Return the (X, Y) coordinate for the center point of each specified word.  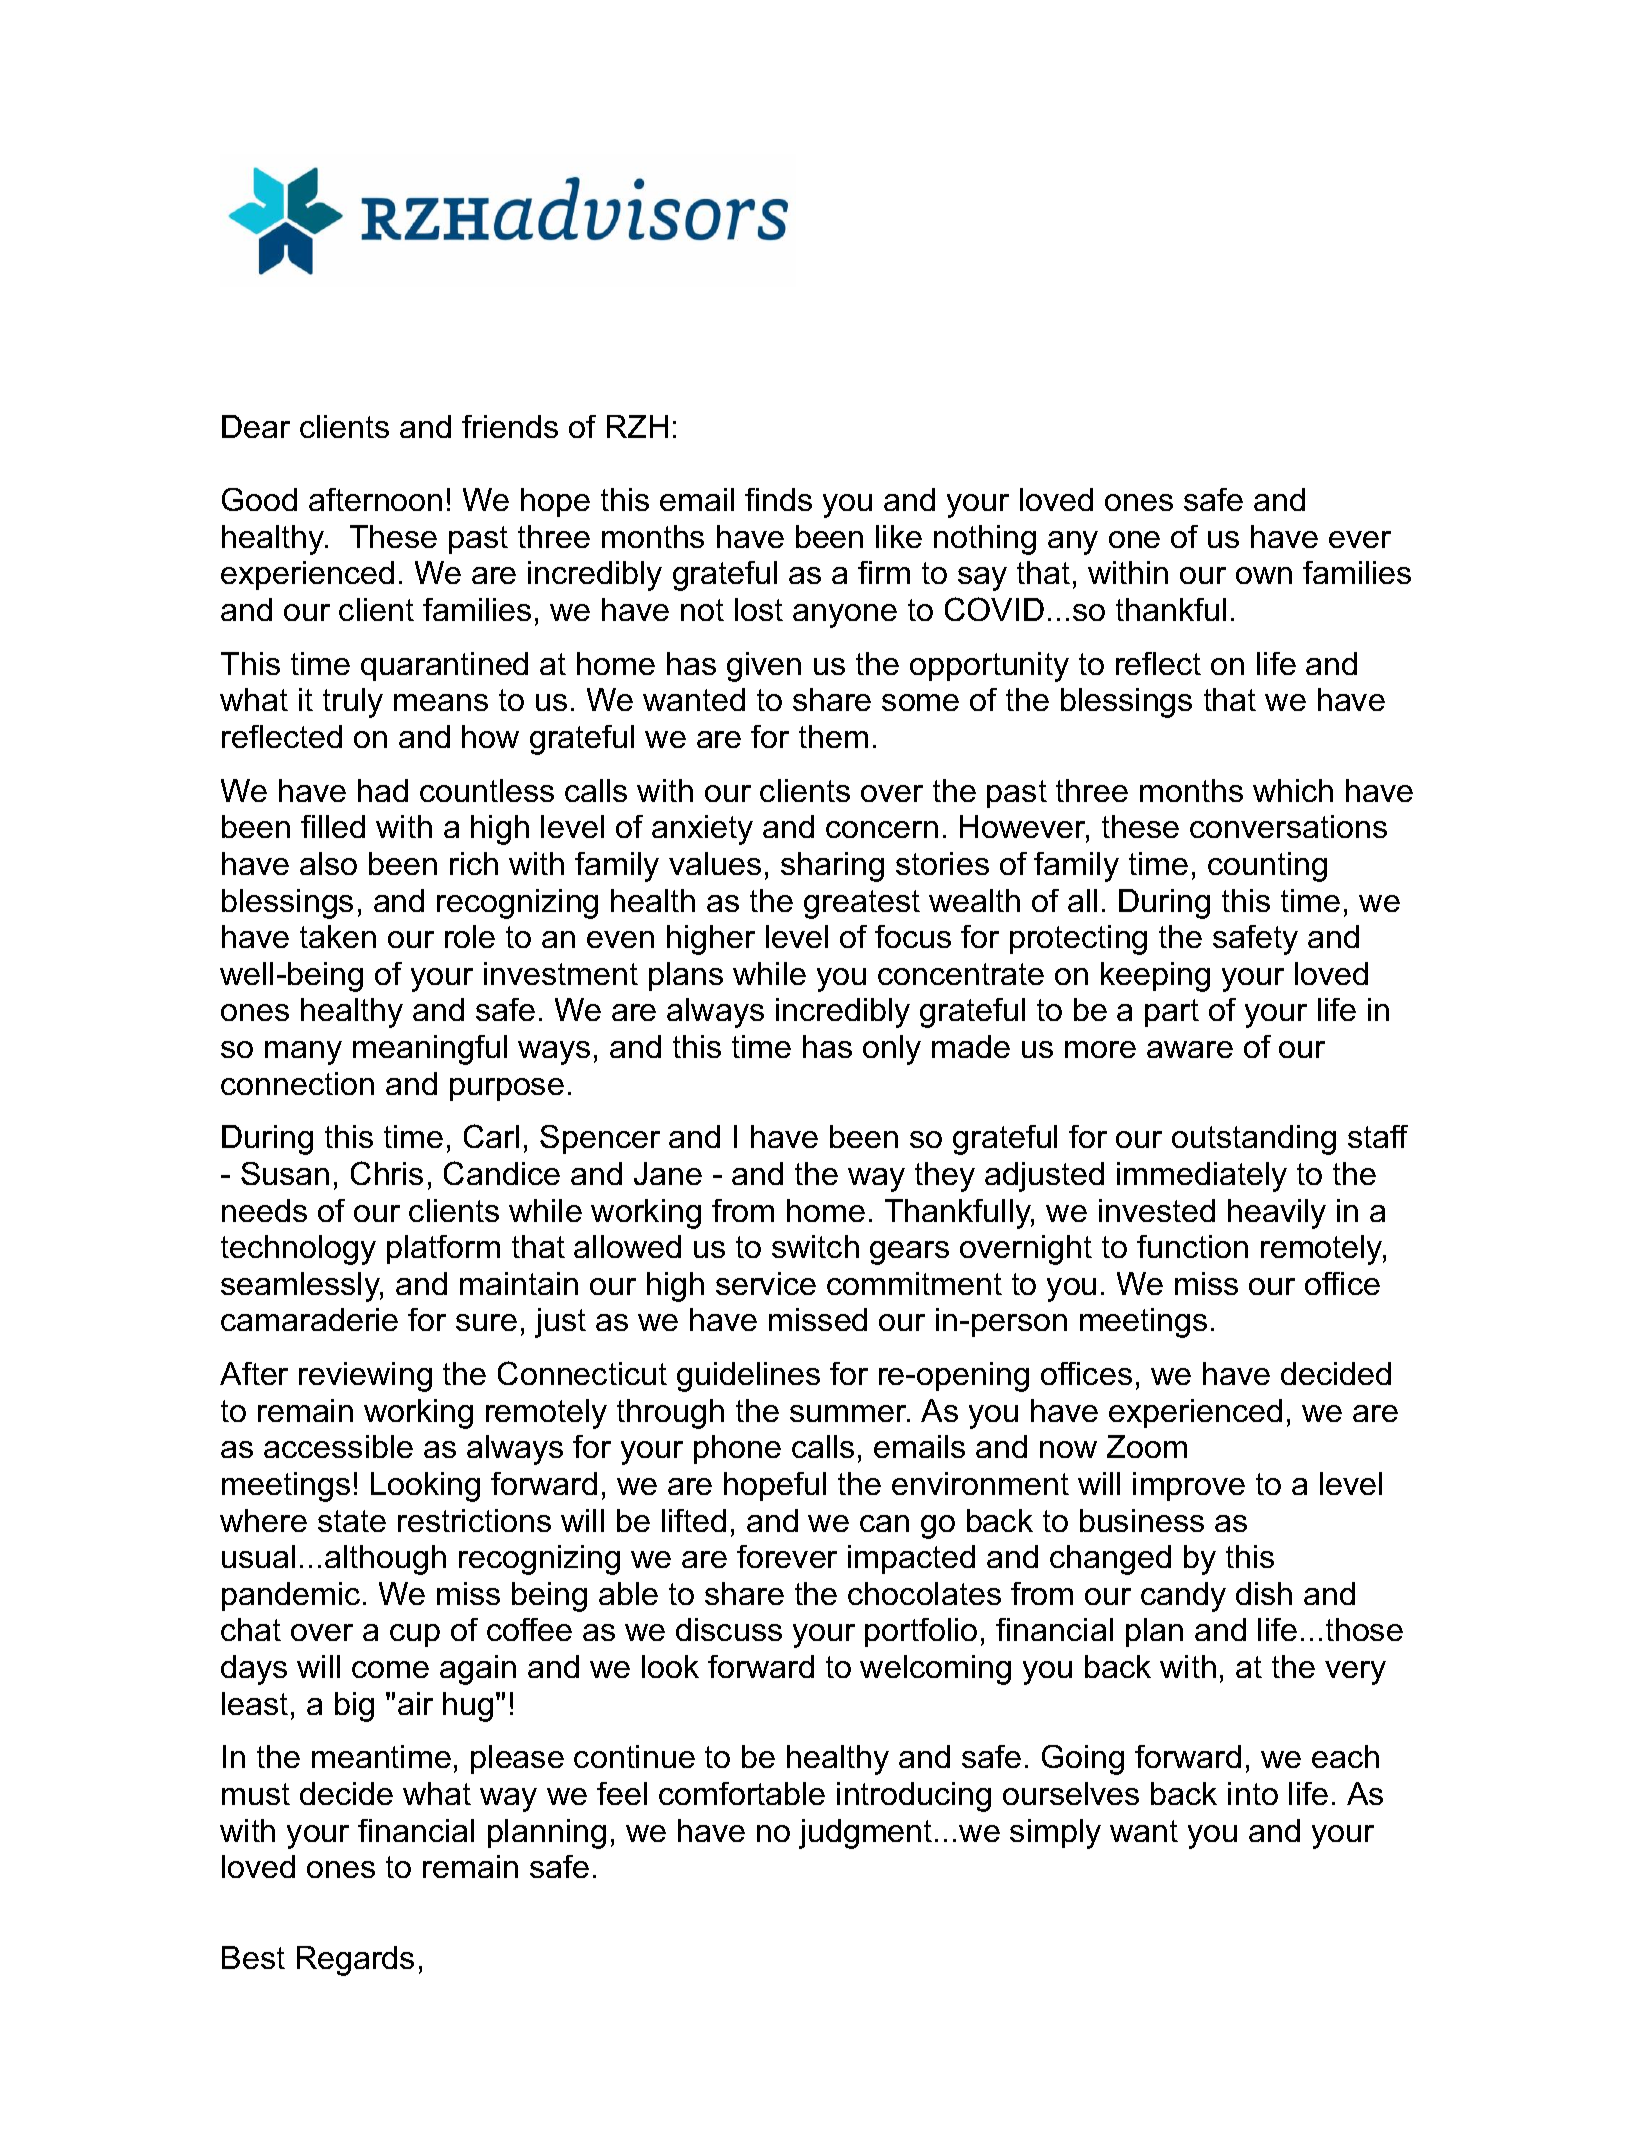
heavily (1277, 1214)
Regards (355, 1961)
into (1253, 1793)
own (1264, 575)
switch (815, 1246)
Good (259, 499)
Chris (387, 1173)
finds (778, 499)
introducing (914, 1797)
